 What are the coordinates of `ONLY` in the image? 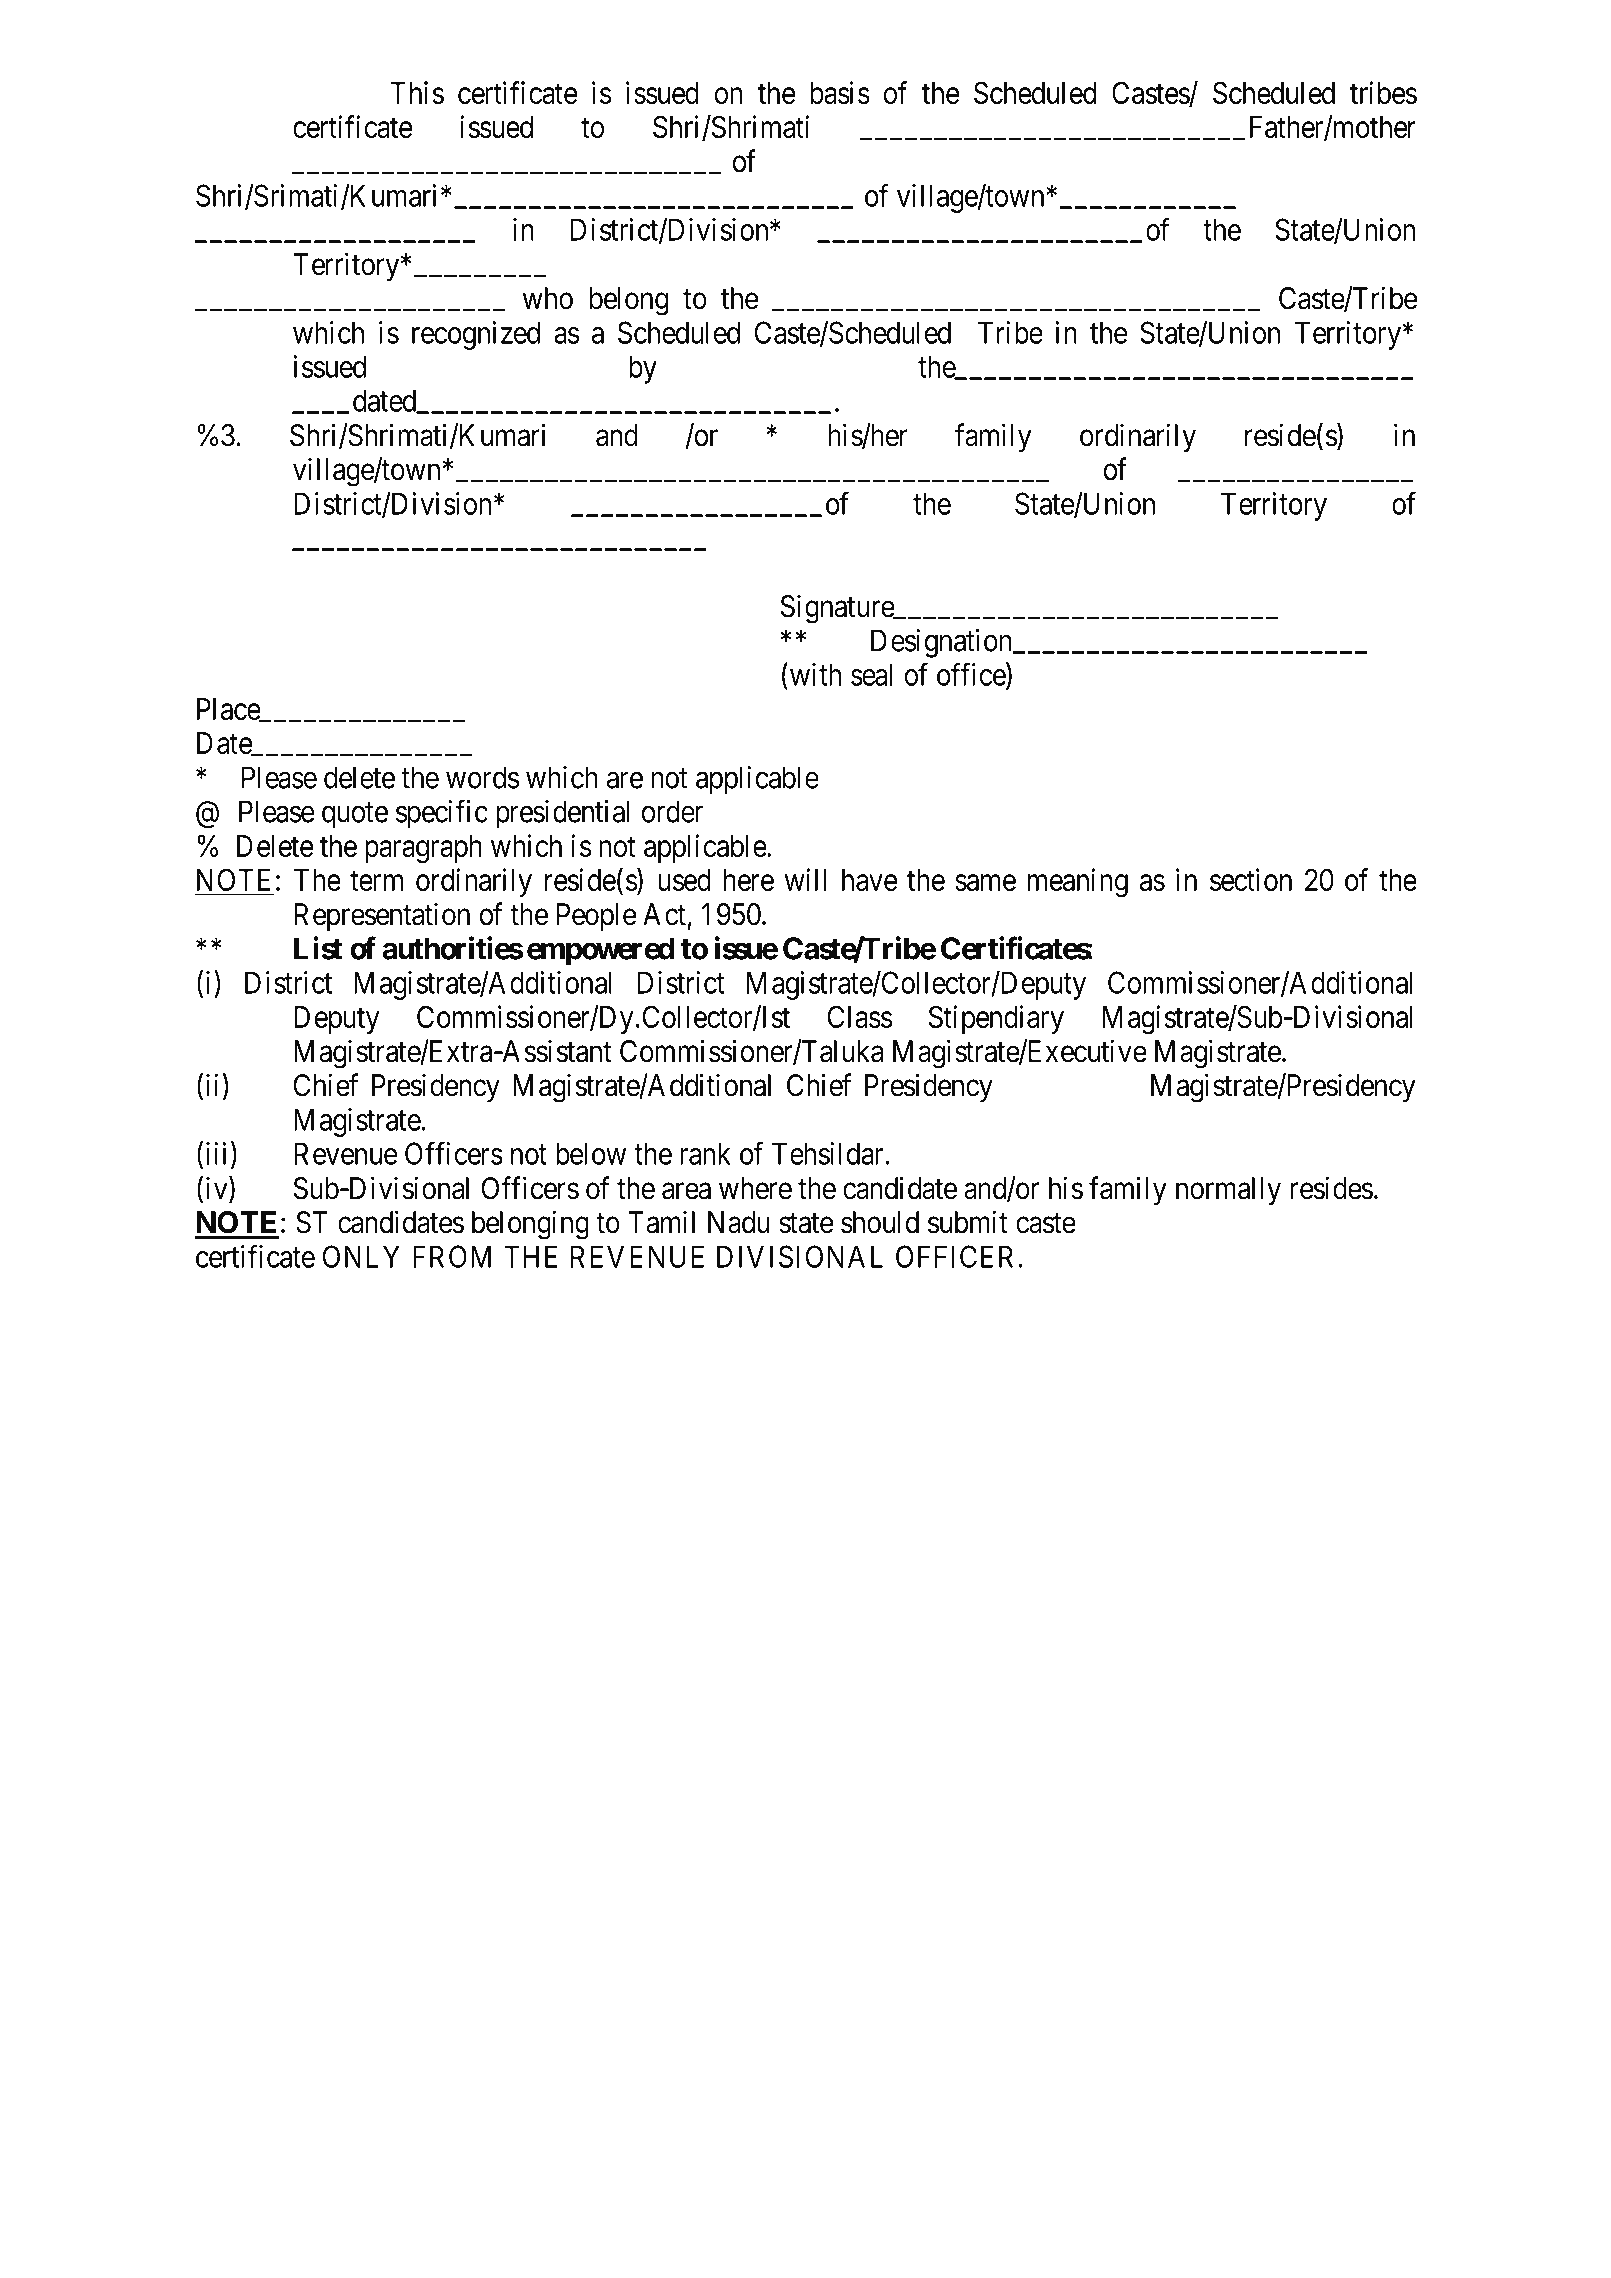 It's located at (361, 1256).
